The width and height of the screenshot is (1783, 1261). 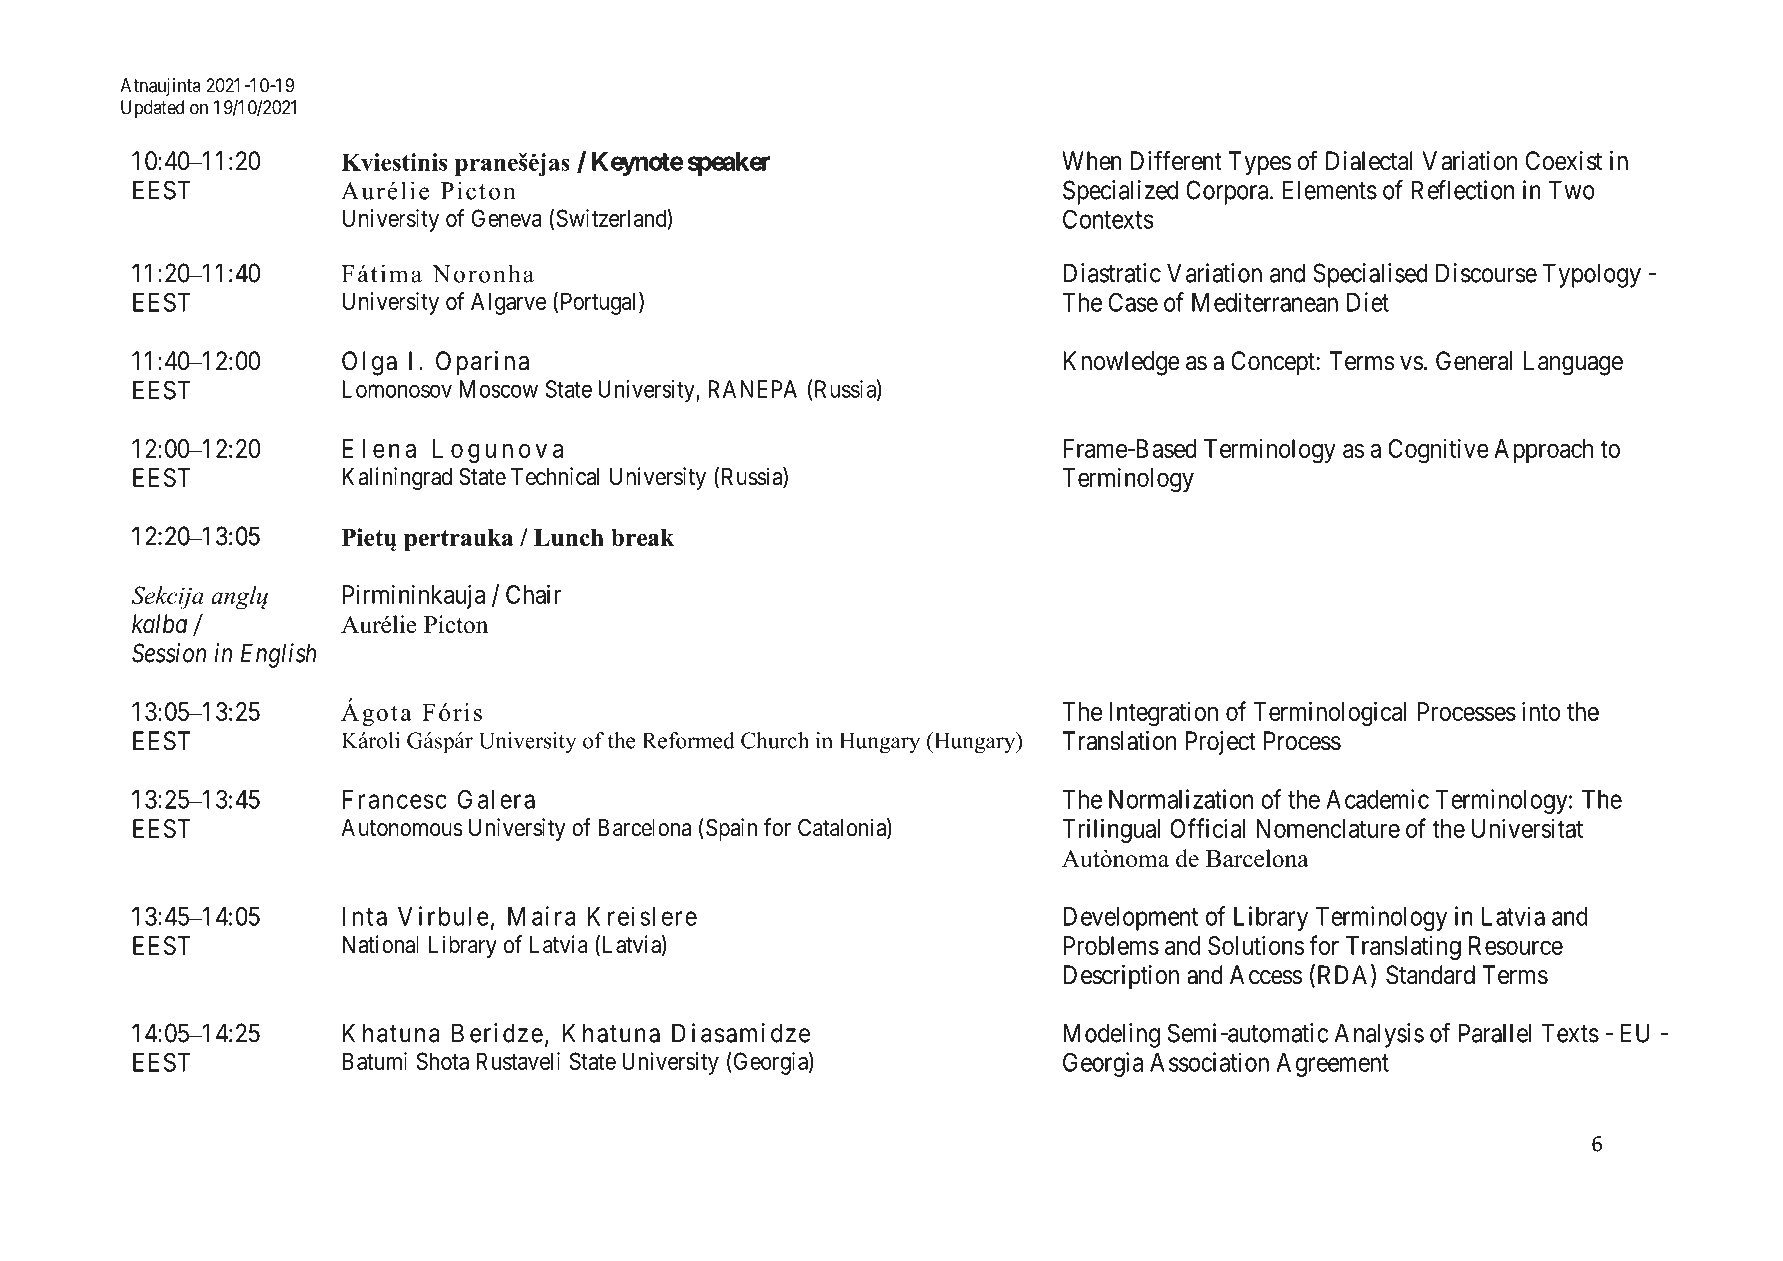 What do you see at coordinates (152, 109) in the screenshot?
I see `Updated` at bounding box center [152, 109].
